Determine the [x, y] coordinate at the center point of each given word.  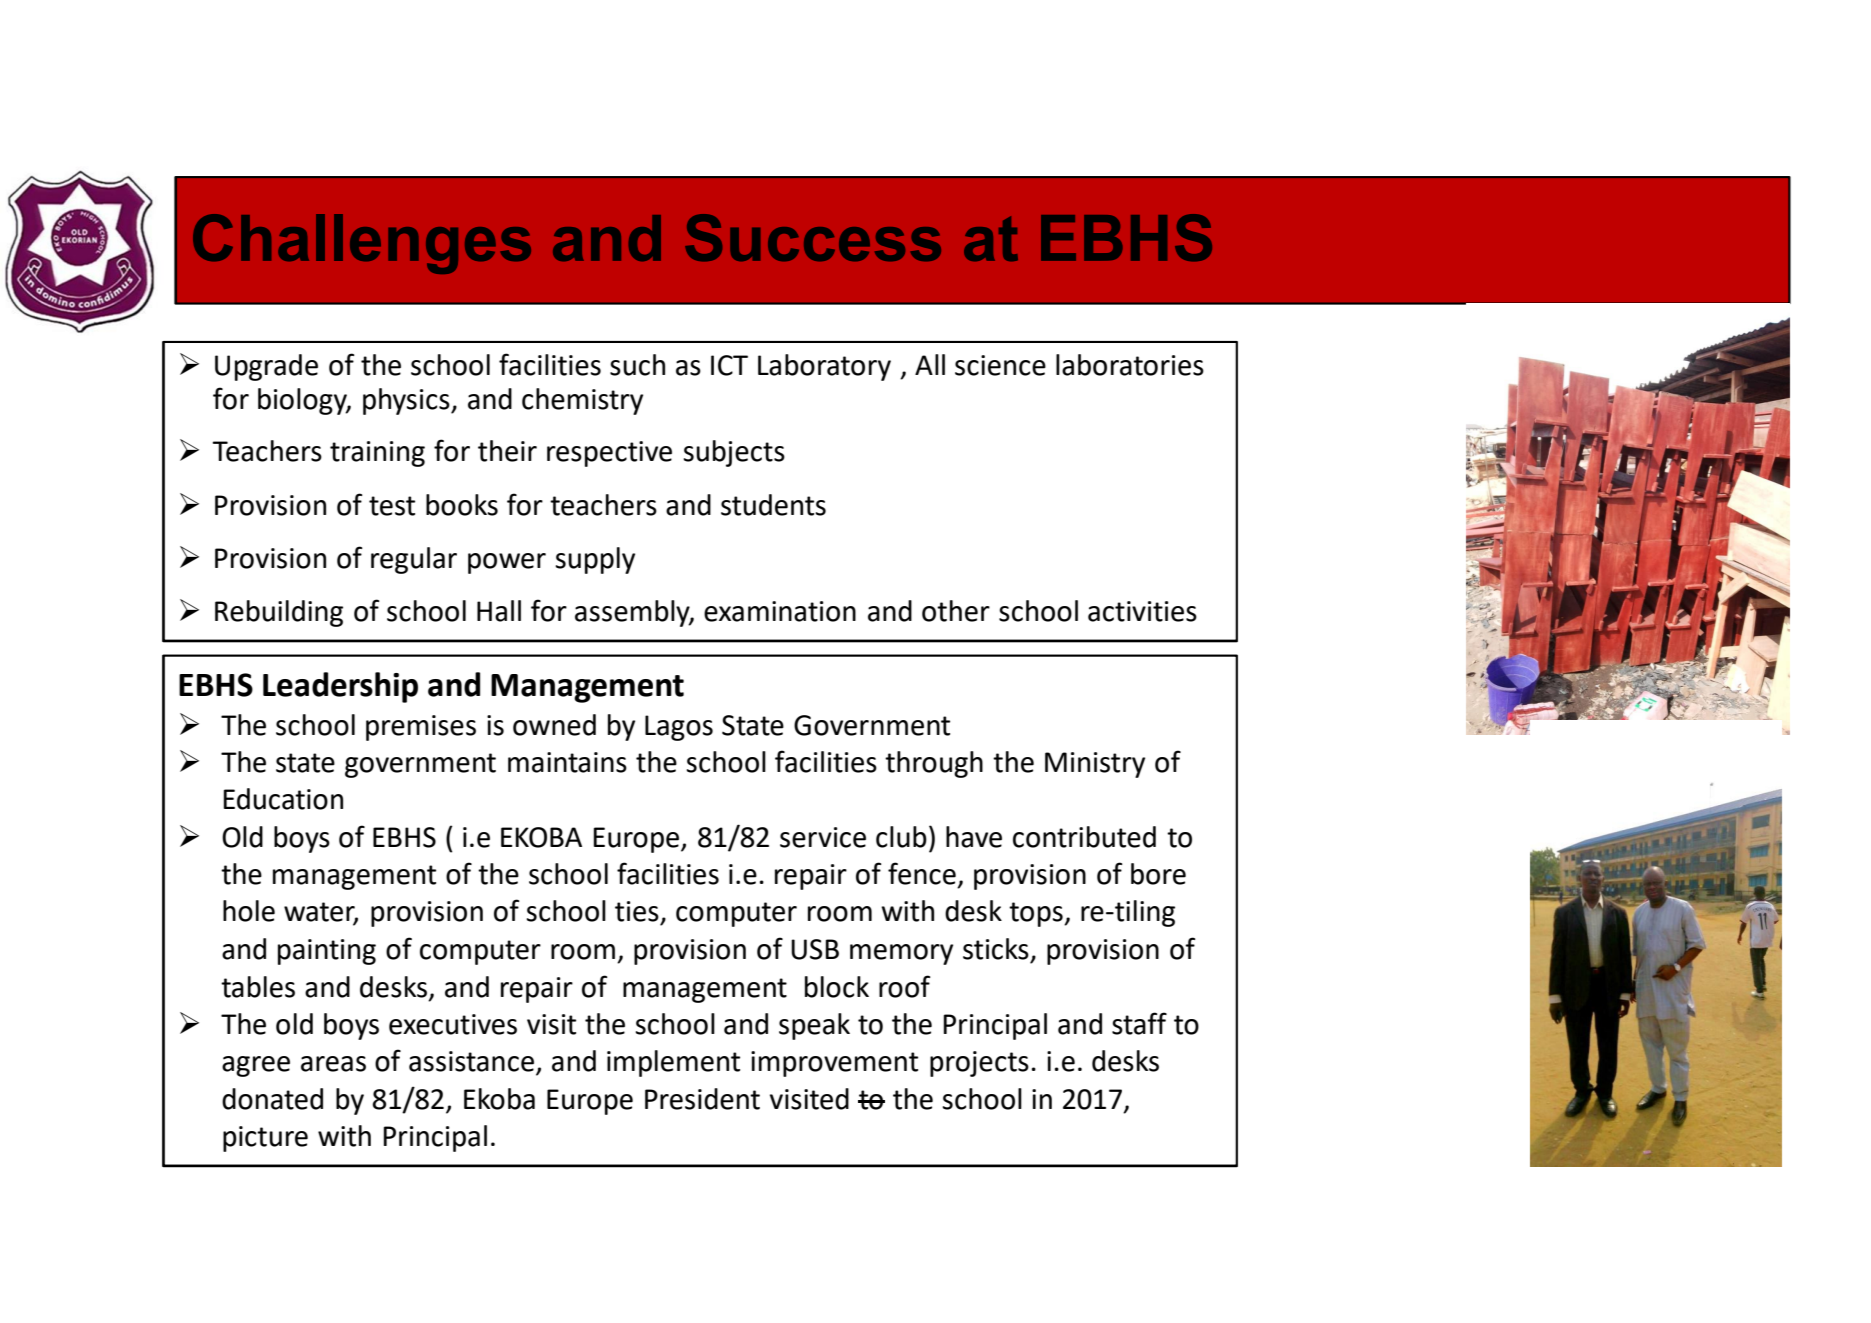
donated [272, 1099]
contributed [1084, 837]
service [823, 837]
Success [813, 237]
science [1000, 365]
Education [283, 799]
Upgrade [266, 367]
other [956, 611]
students [773, 505]
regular [414, 560]
